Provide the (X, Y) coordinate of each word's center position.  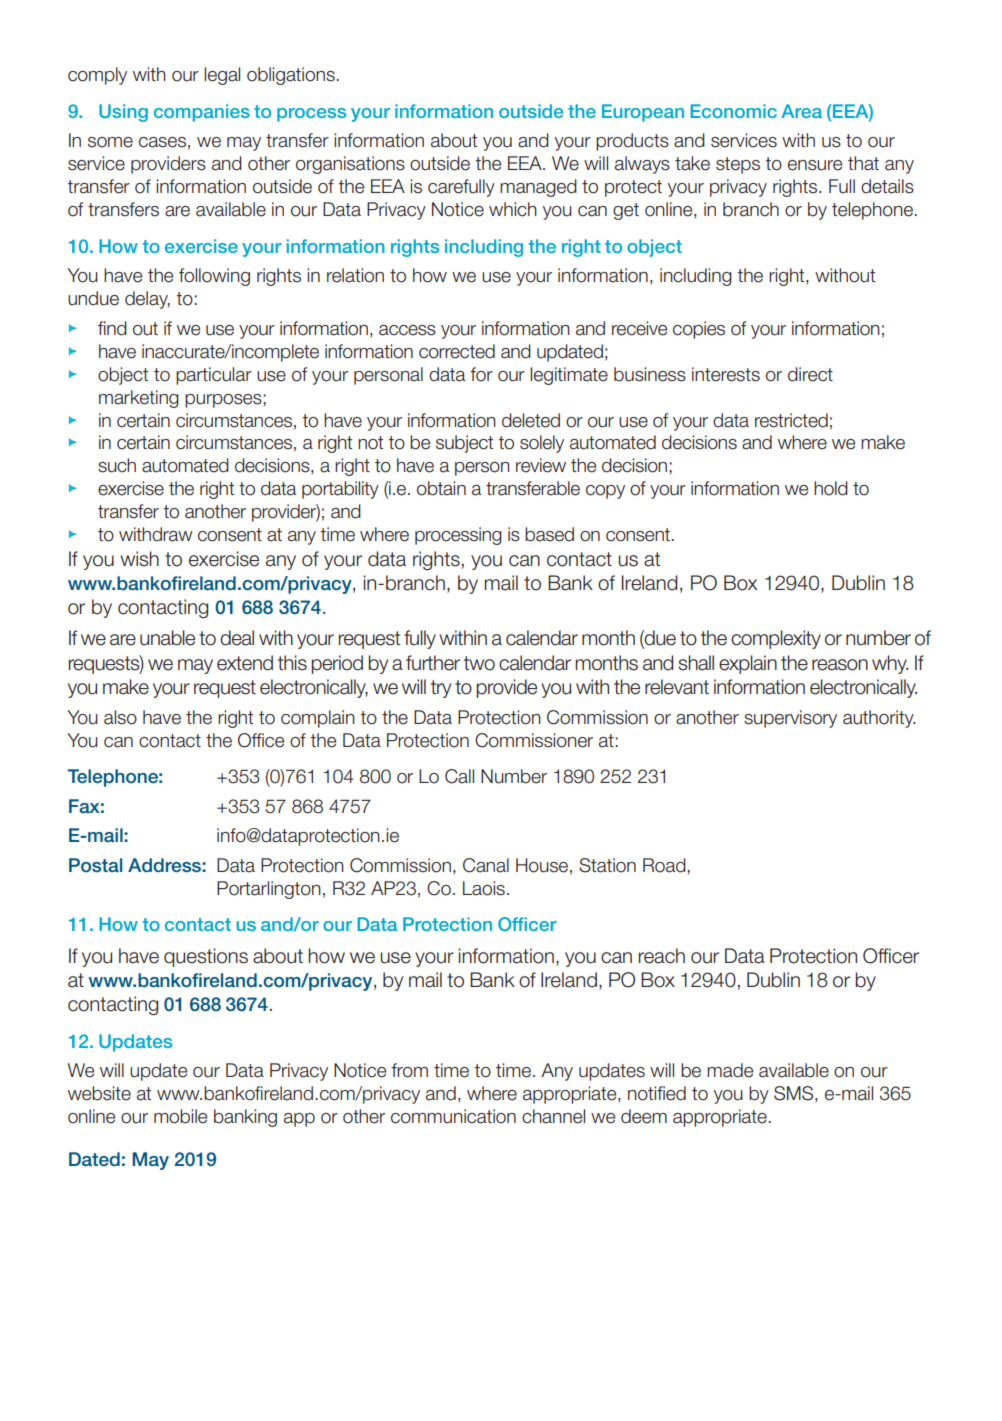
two (479, 663)
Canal (486, 865)
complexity (776, 639)
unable (167, 638)
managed (538, 188)
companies (202, 113)
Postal (95, 865)
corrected (457, 351)
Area (801, 111)
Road (665, 865)
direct (810, 374)
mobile (180, 1116)
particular (214, 376)
